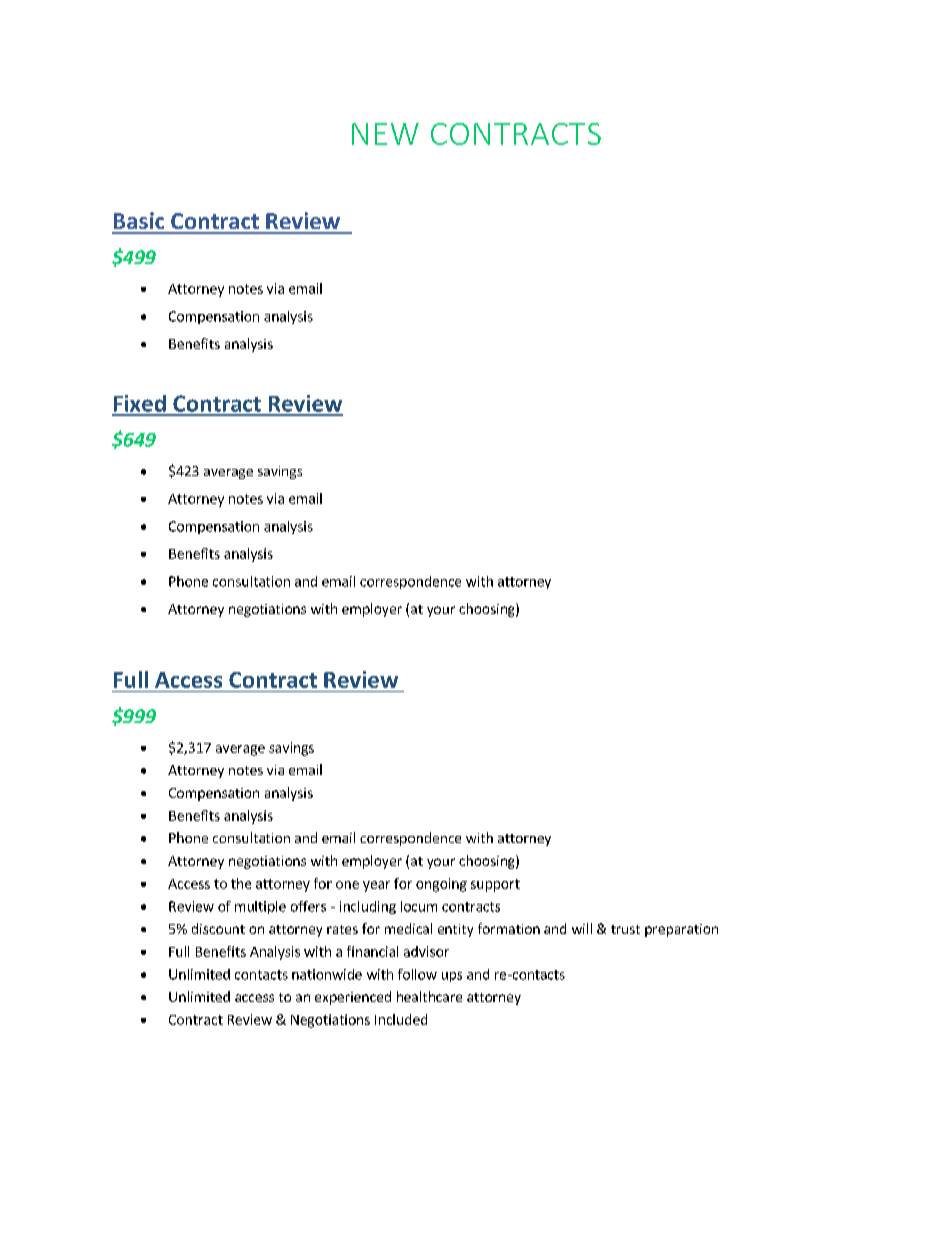 The height and width of the document is (1233, 952). I want to click on ongoing, so click(441, 885).
